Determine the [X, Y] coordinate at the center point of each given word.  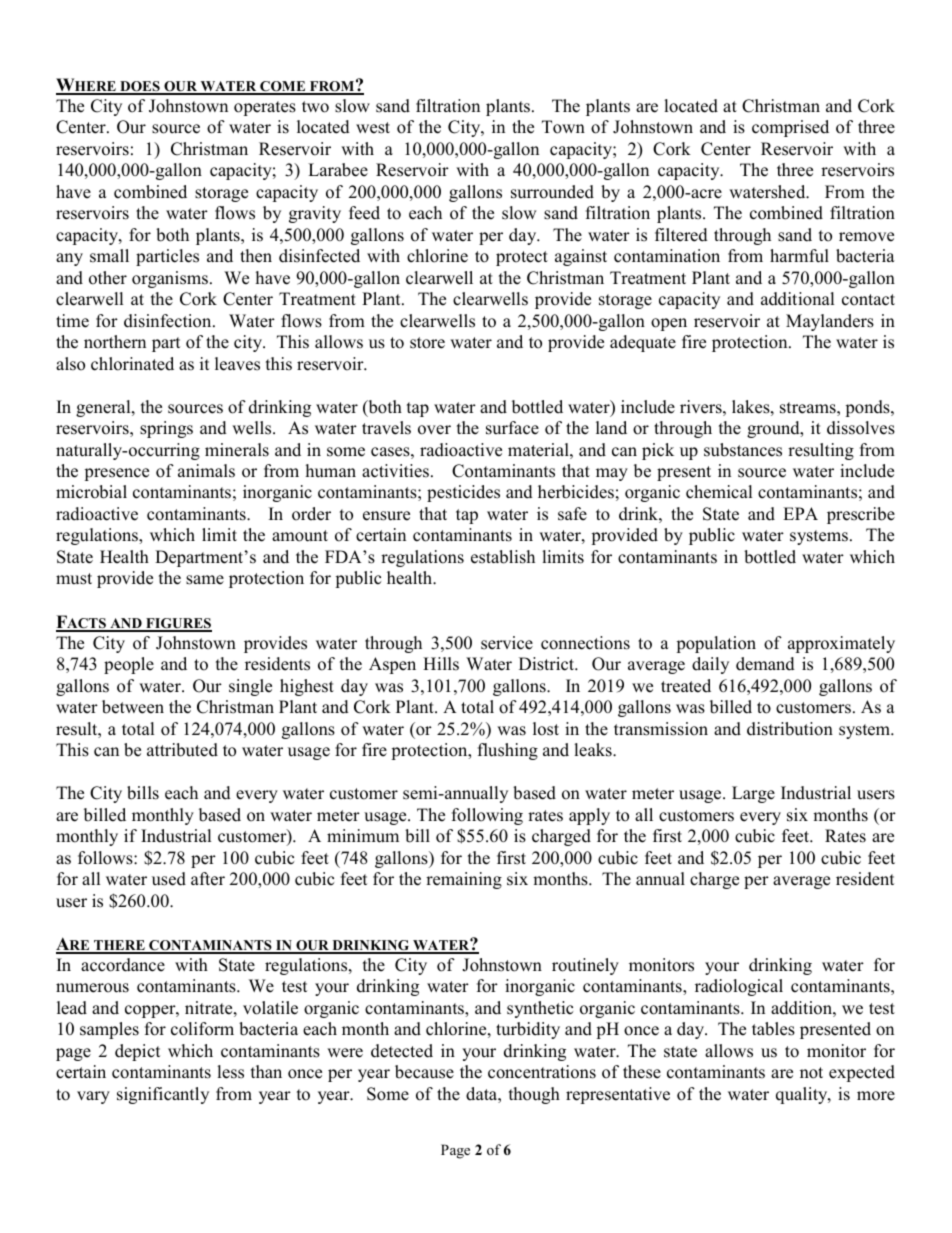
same [205, 580]
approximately [841, 644]
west [373, 128]
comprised [790, 128]
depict [137, 1052]
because [424, 1072]
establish [503, 557]
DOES [140, 87]
